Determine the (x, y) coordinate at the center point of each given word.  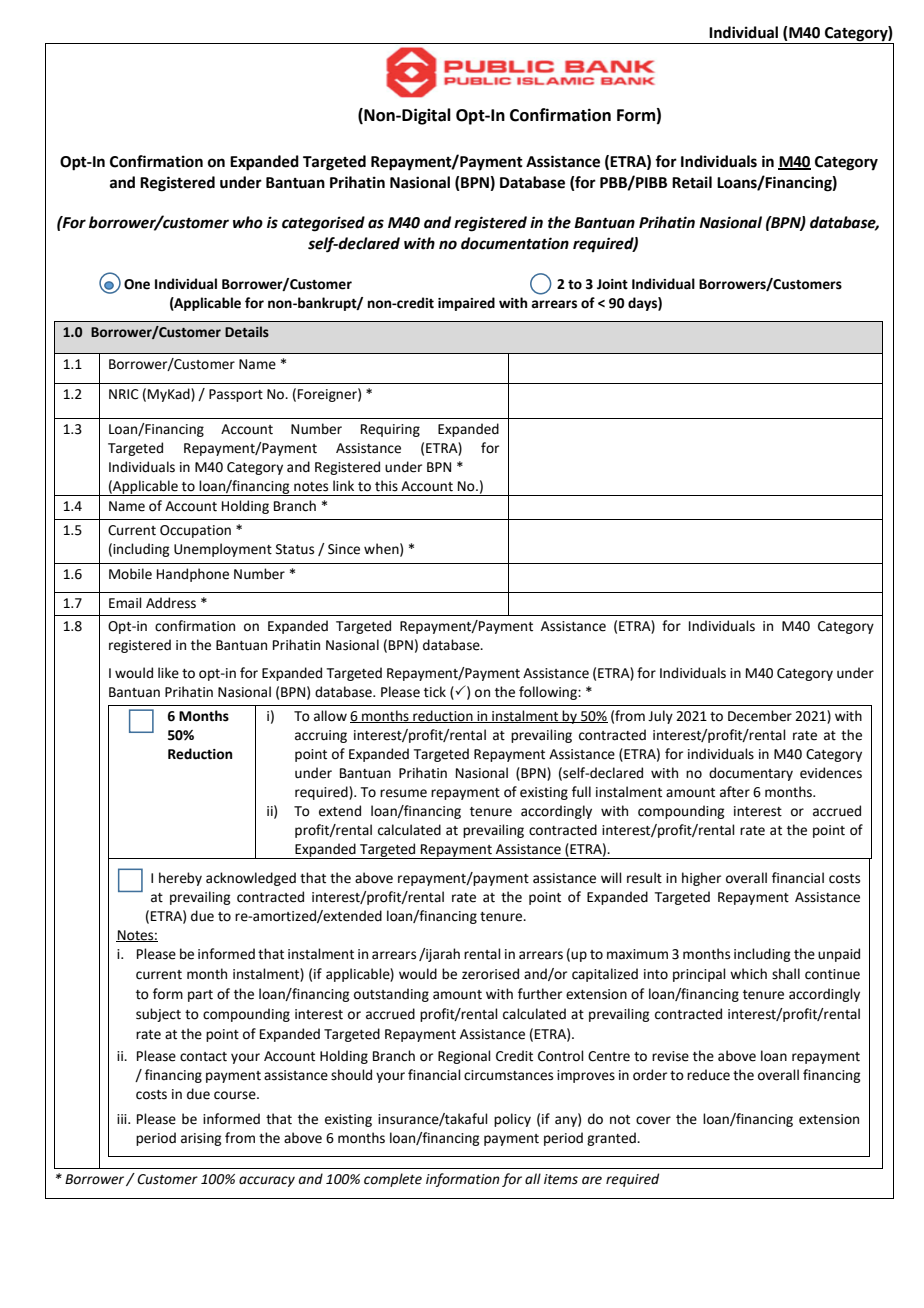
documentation (515, 243)
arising (201, 1139)
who (248, 222)
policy (512, 1120)
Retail (692, 182)
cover (653, 1120)
